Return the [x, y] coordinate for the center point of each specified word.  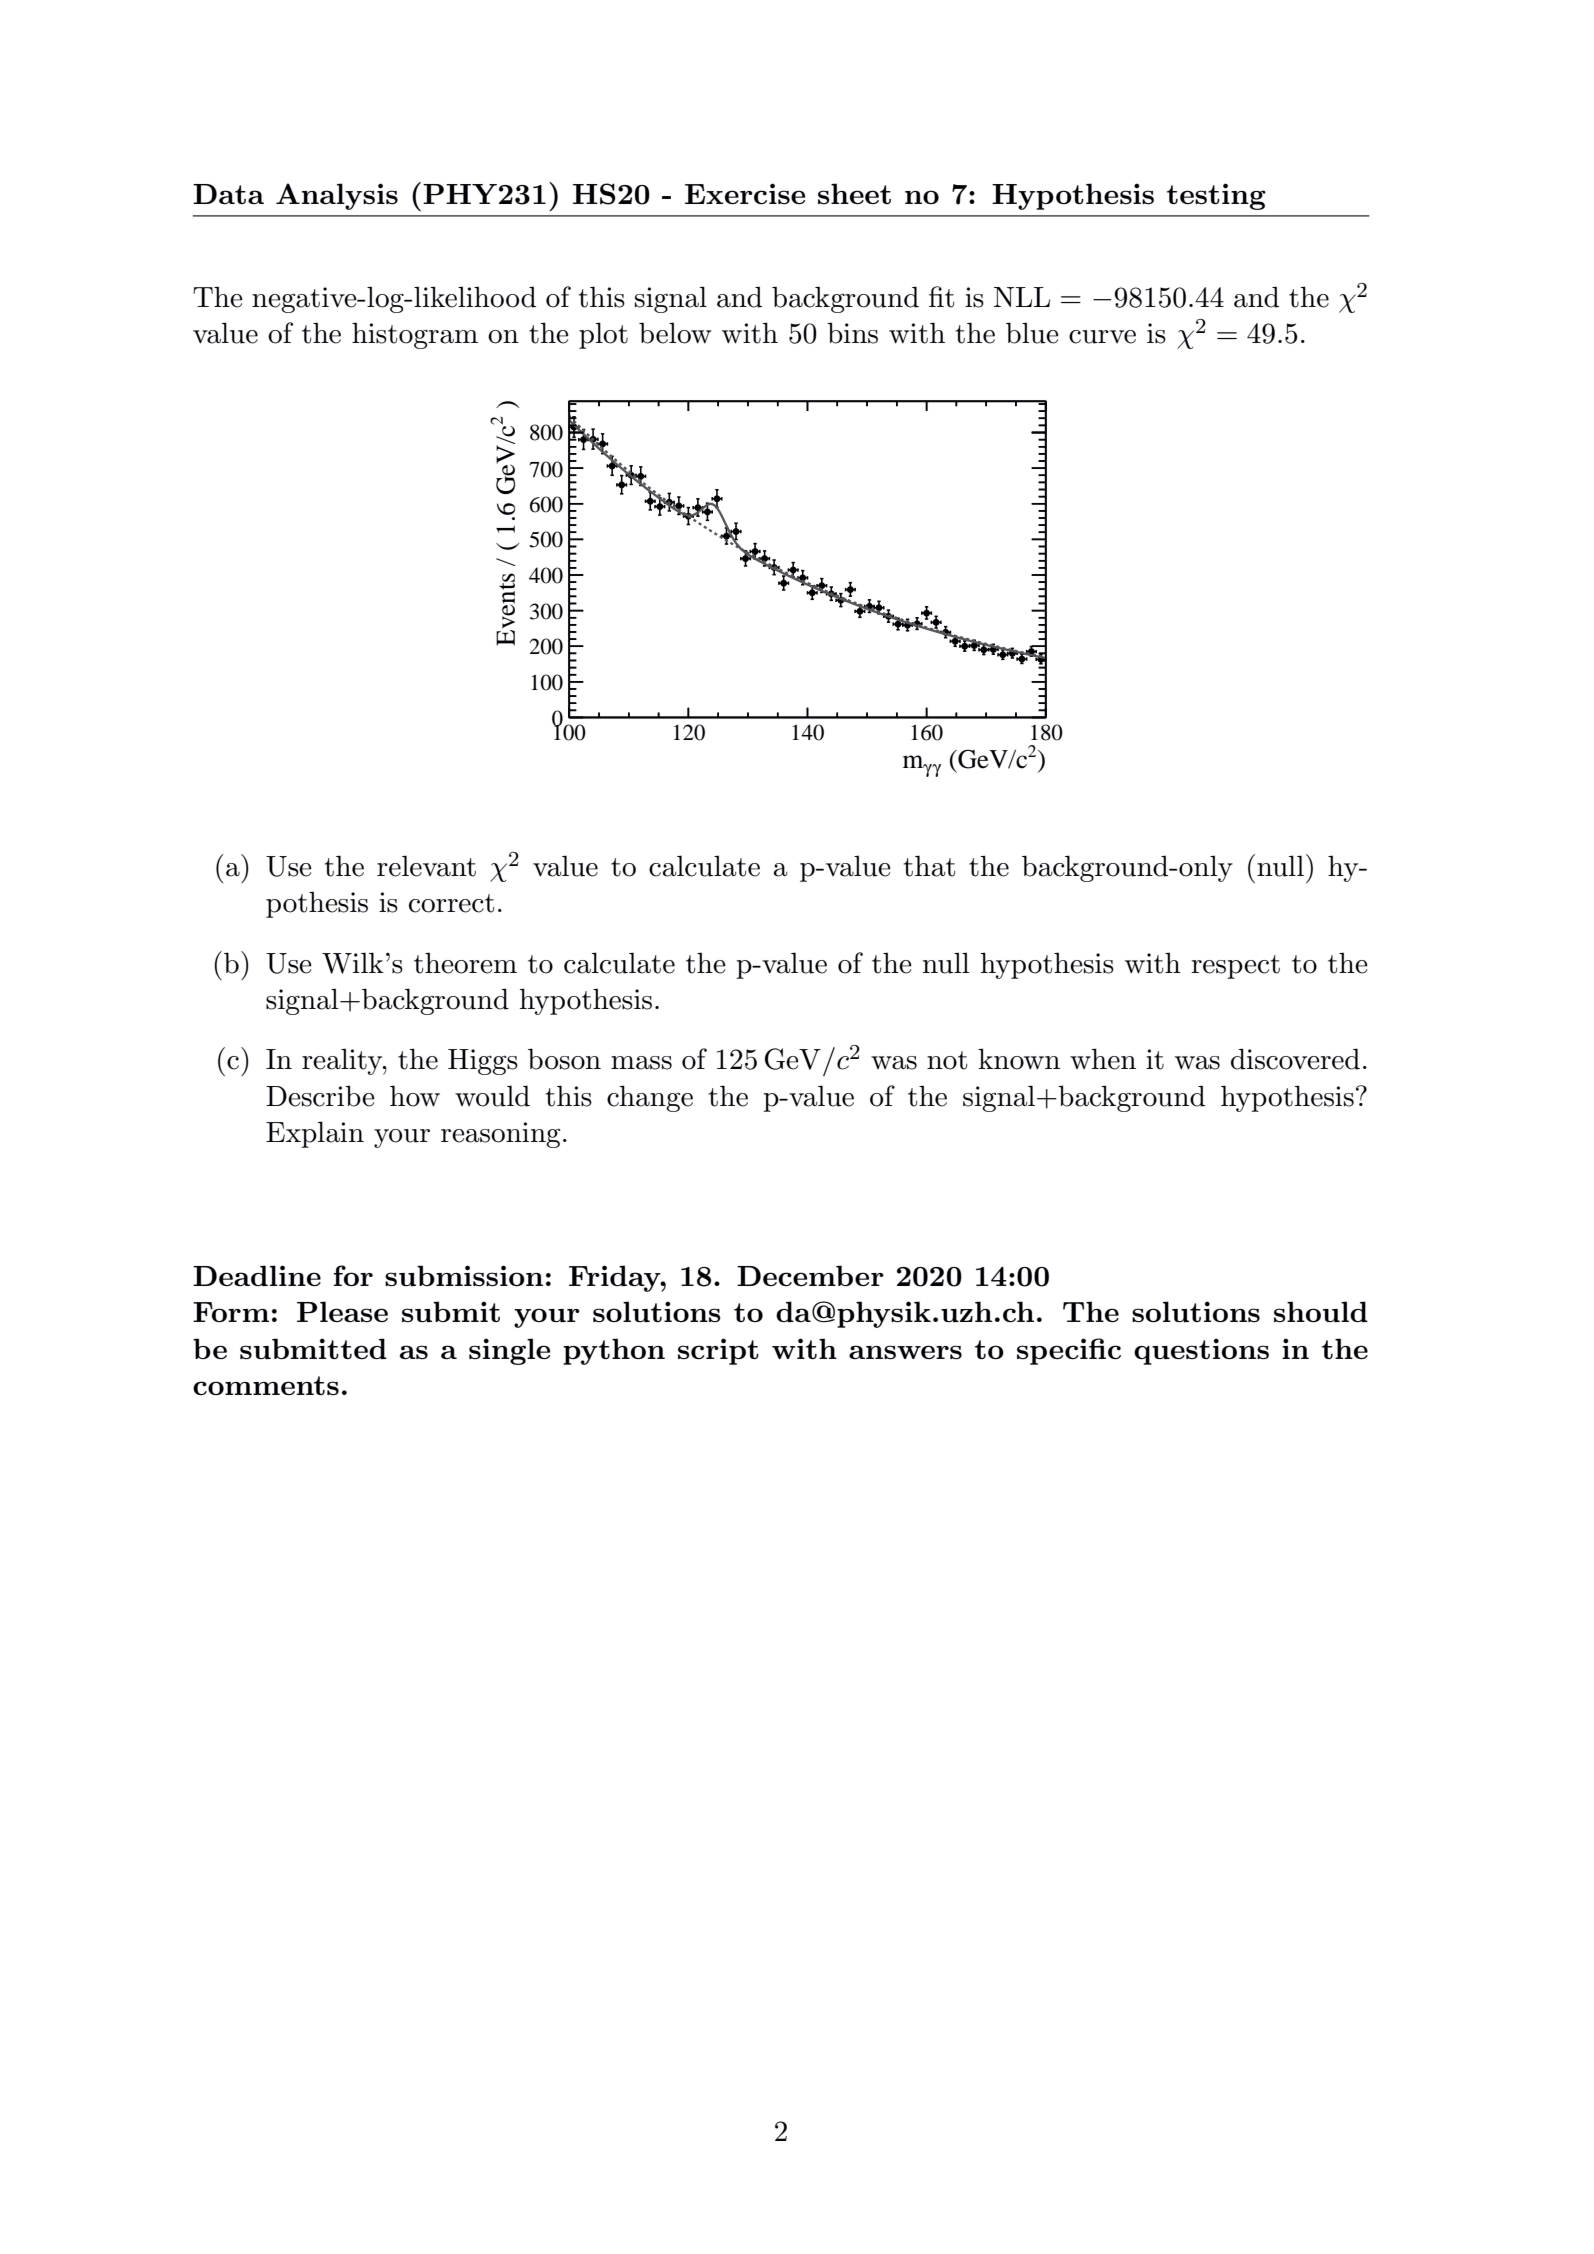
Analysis [337, 196]
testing [1216, 196]
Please [342, 1311]
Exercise [745, 193]
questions [1201, 1351]
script [718, 1351]
